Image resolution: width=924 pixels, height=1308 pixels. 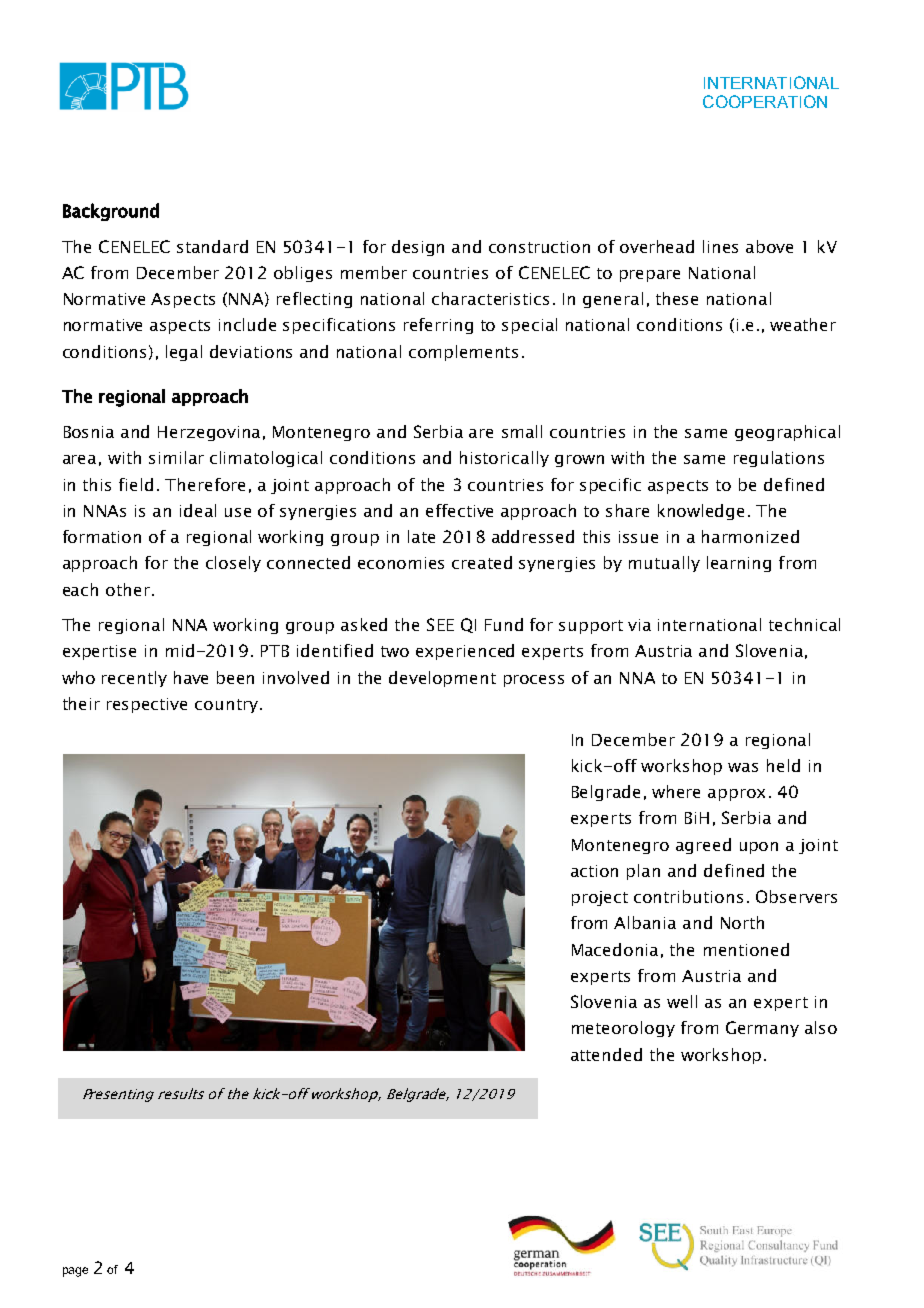 I want to click on attended, so click(x=606, y=1054).
